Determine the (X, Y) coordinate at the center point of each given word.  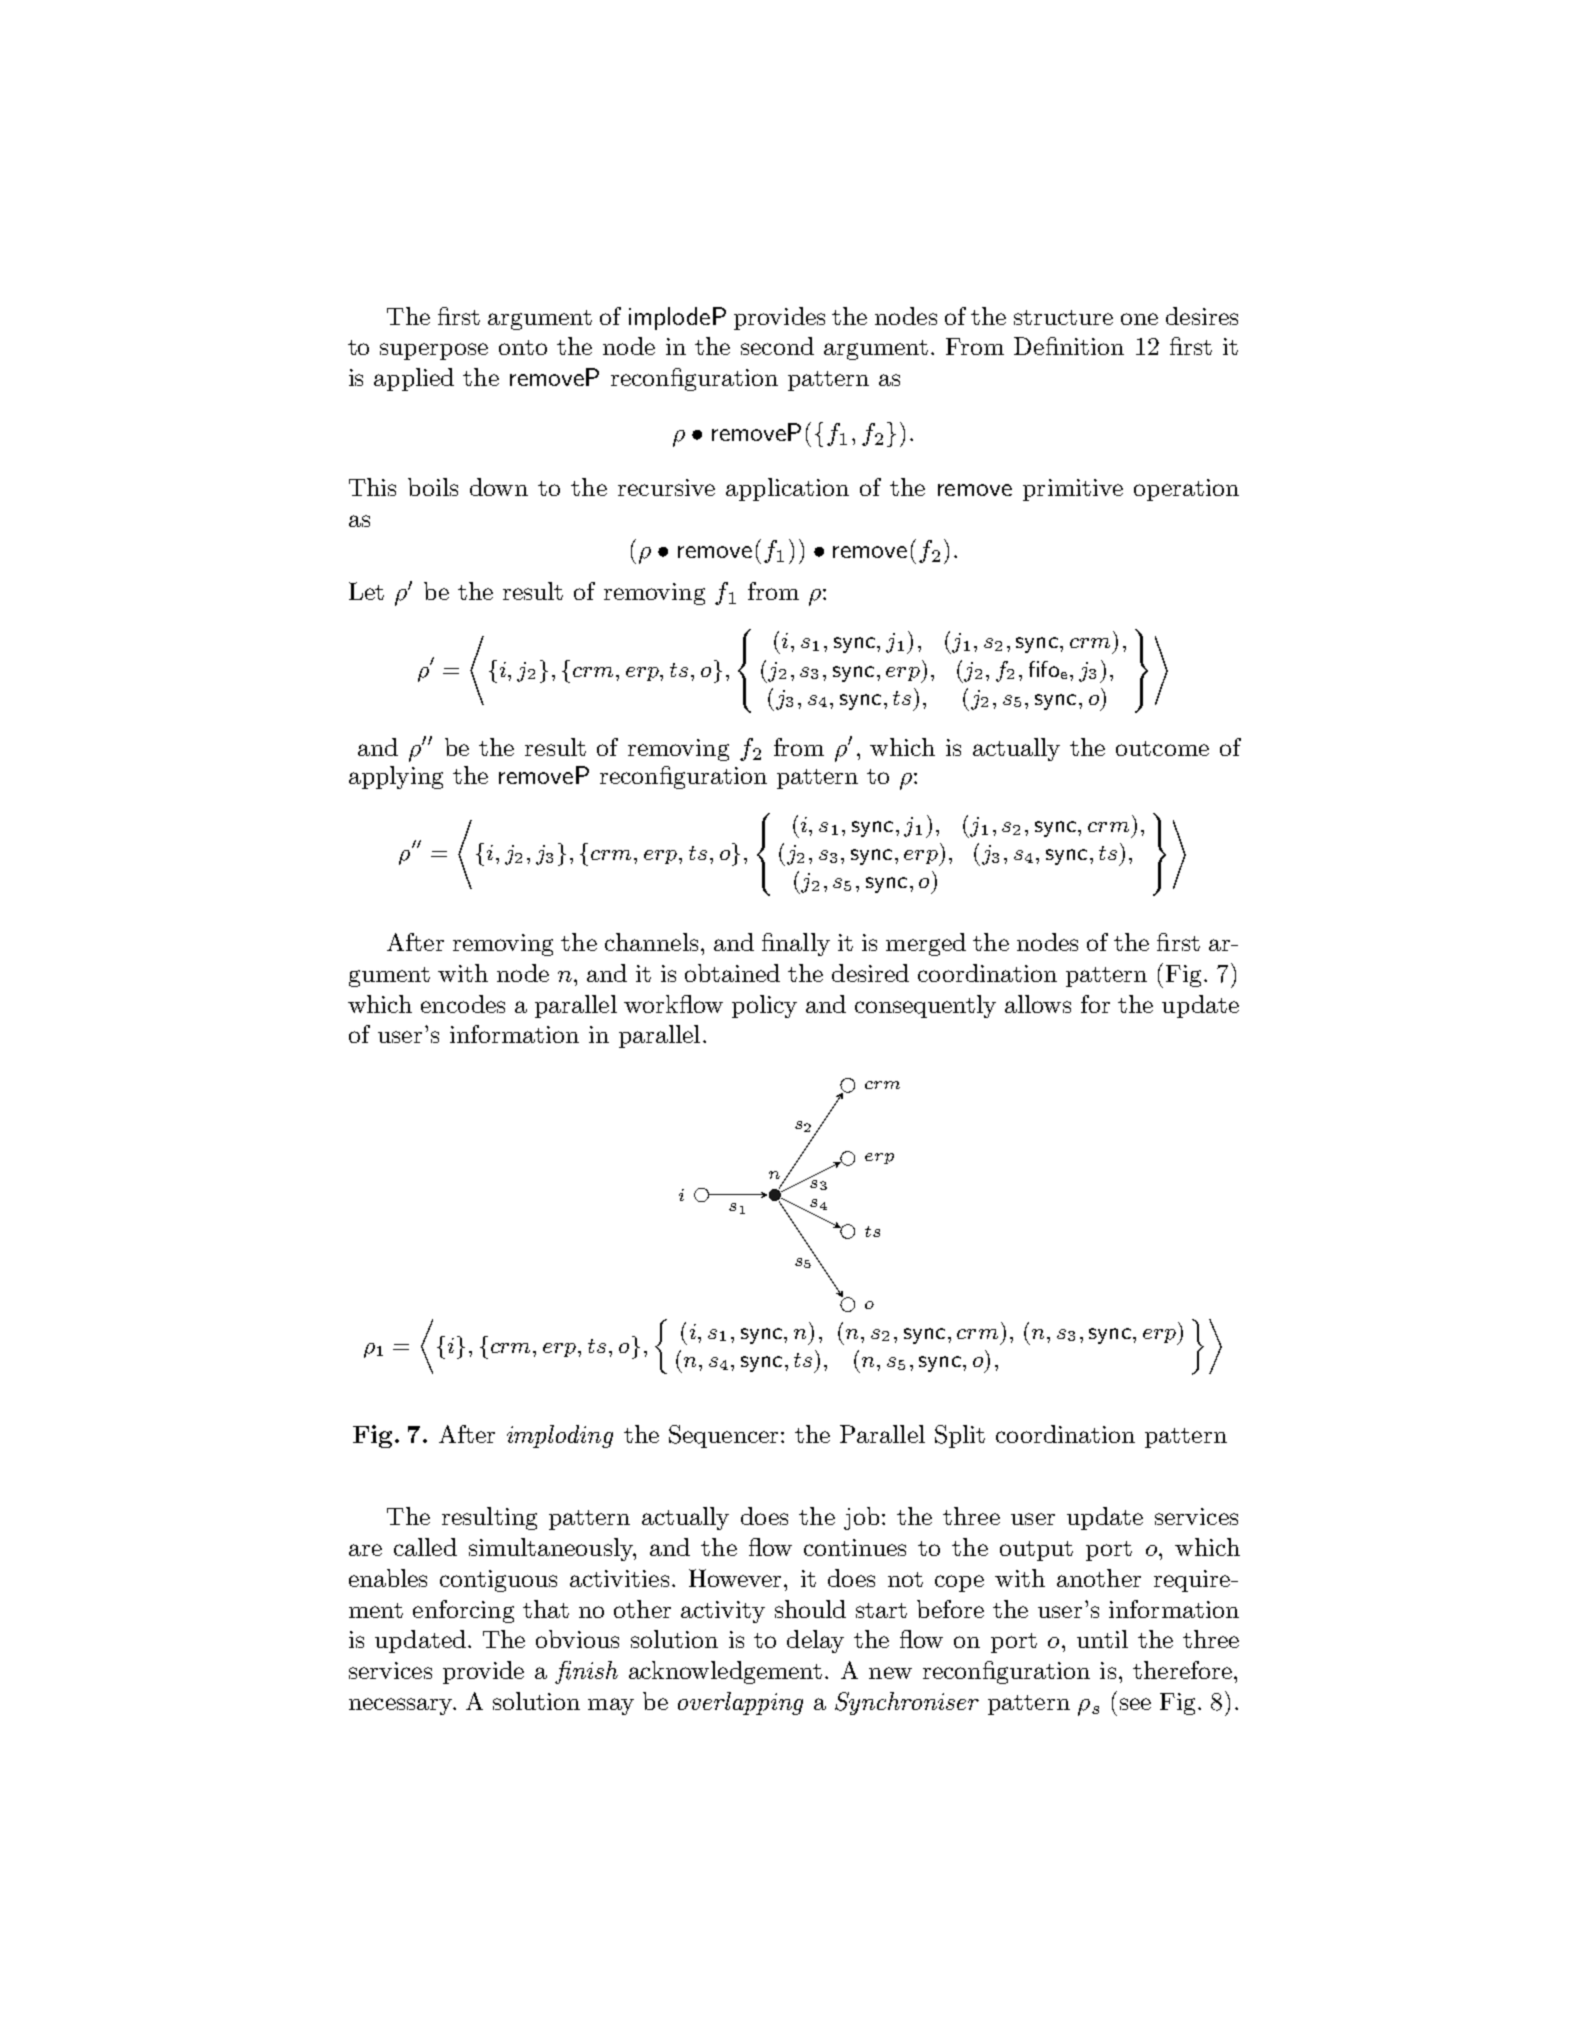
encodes (463, 1004)
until (1102, 1639)
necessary (402, 1706)
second (777, 346)
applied (414, 379)
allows (1038, 1004)
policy (764, 1006)
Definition (1069, 346)
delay (815, 1641)
